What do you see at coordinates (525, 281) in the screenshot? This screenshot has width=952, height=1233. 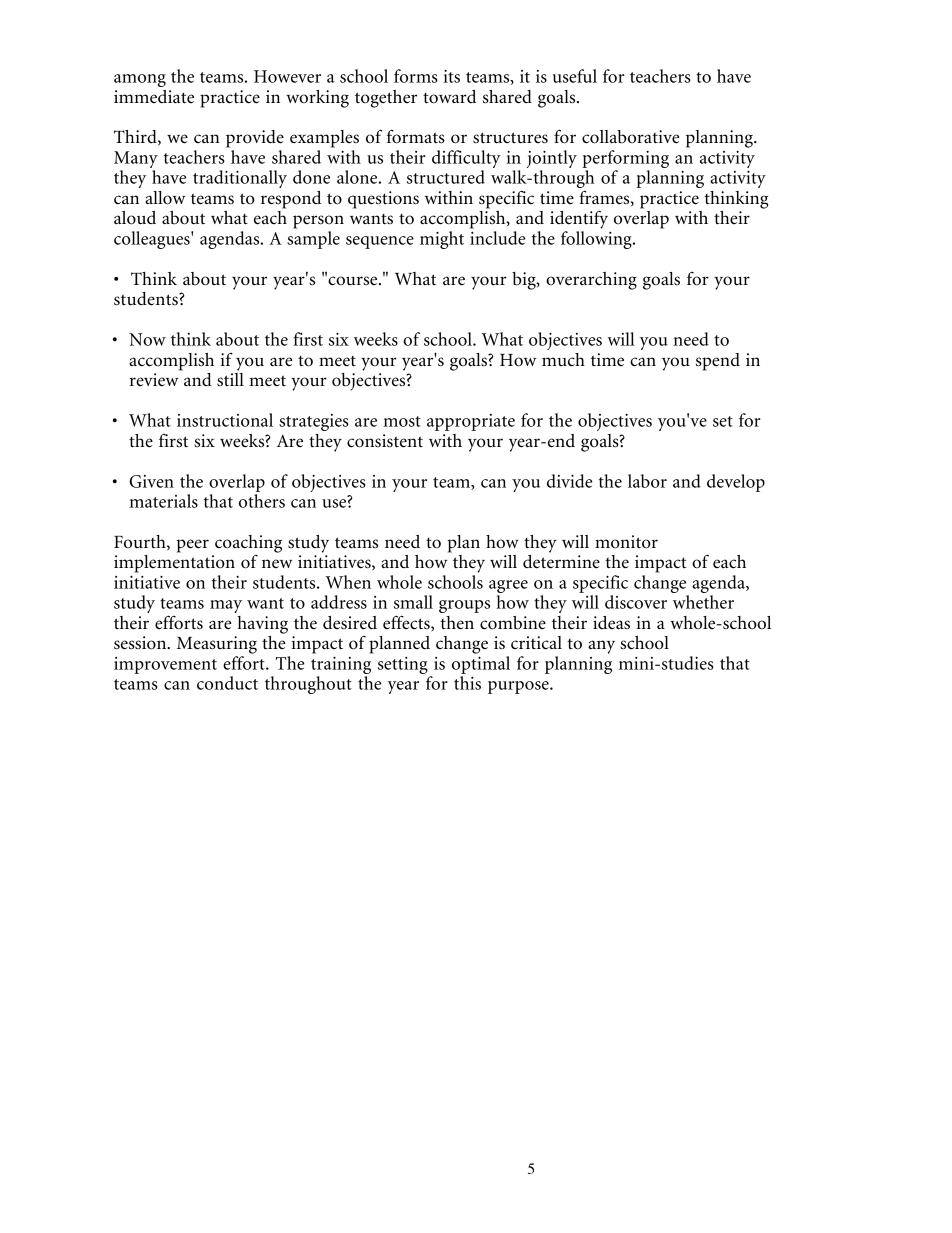 I see `big` at bounding box center [525, 281].
